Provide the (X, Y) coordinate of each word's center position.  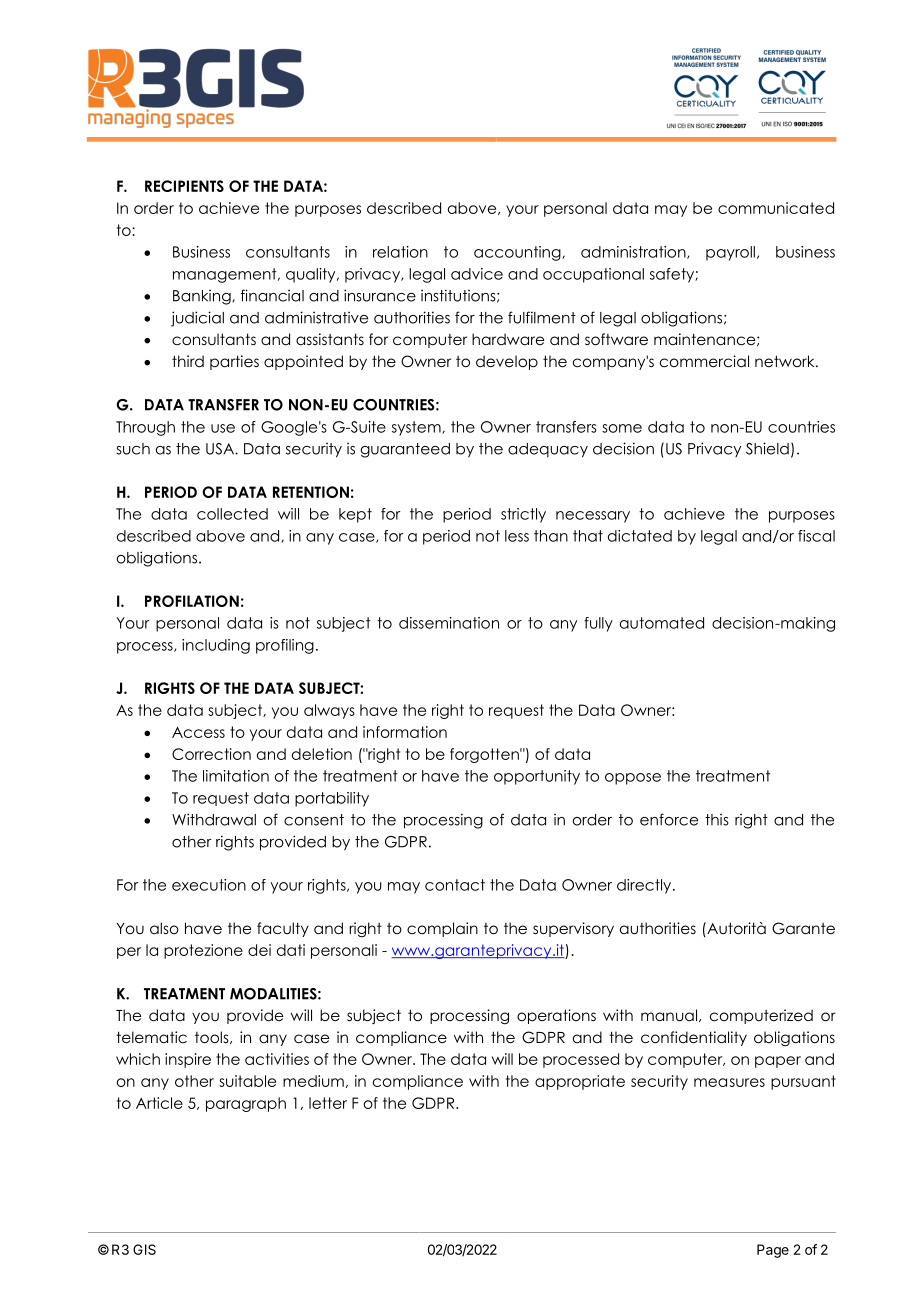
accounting (518, 253)
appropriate (580, 1082)
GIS (144, 1249)
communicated (776, 208)
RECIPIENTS (184, 186)
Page (773, 1251)
